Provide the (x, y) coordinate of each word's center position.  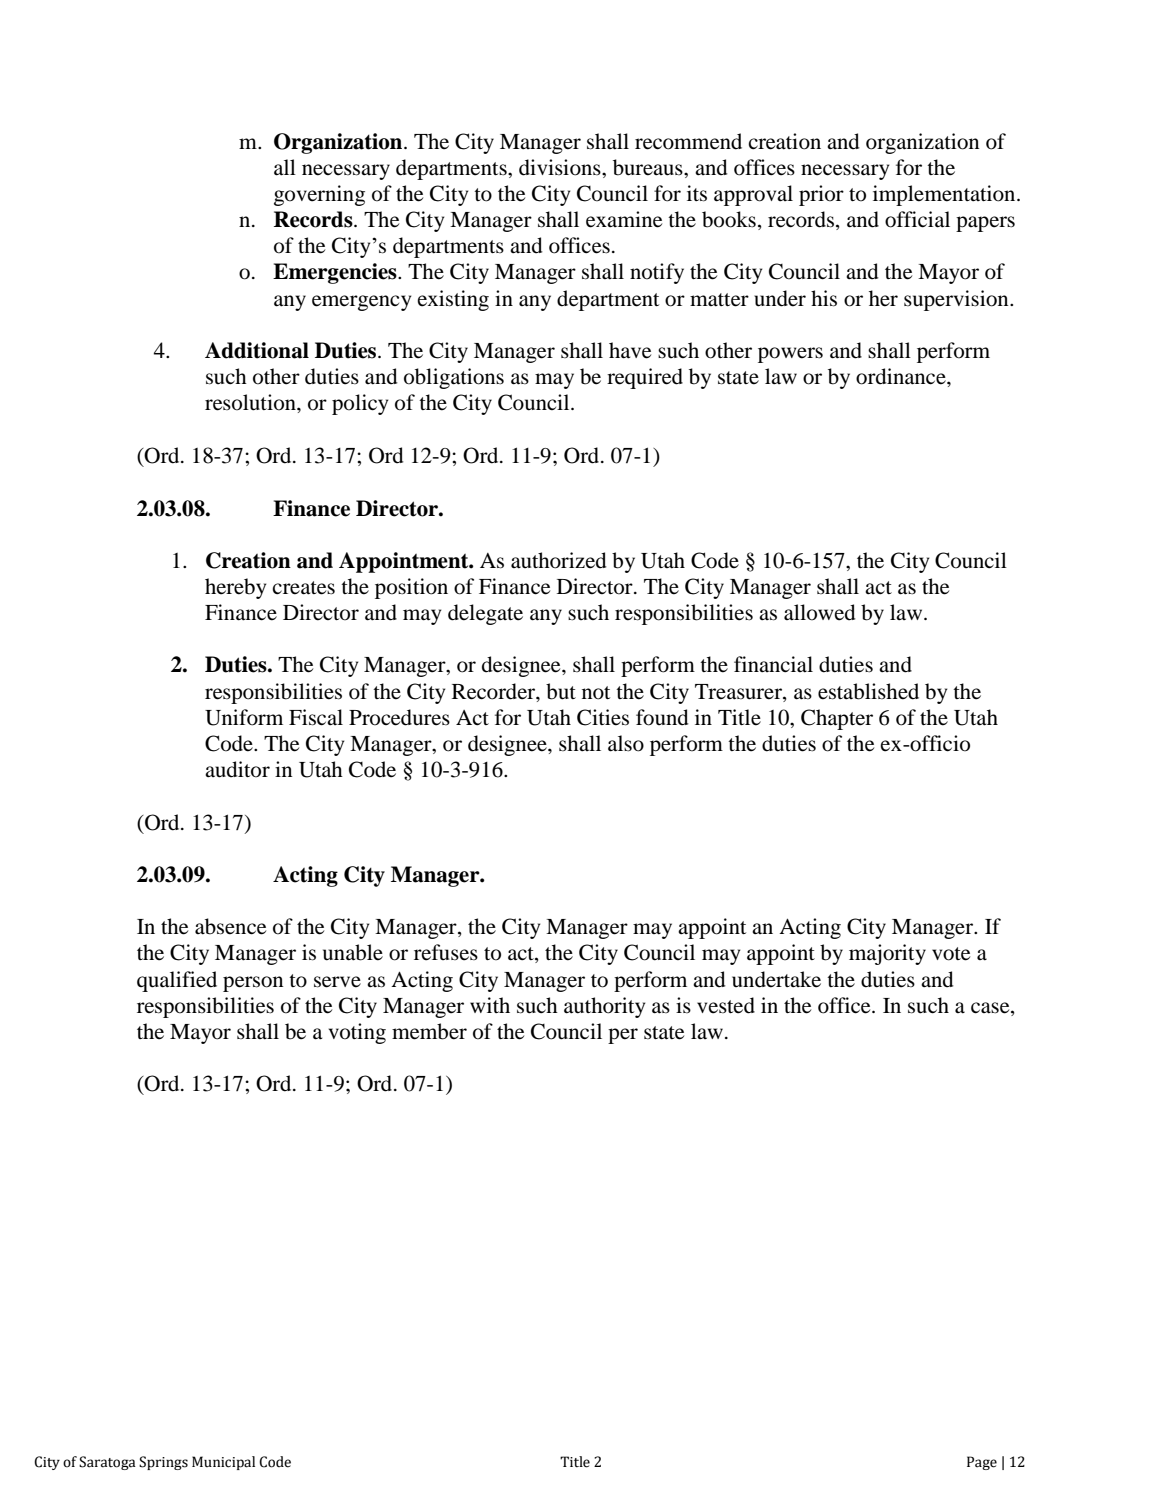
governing (319, 195)
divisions (561, 167)
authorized (559, 560)
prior (821, 195)
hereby (235, 588)
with (490, 1005)
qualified (177, 981)
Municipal (223, 1463)
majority (887, 954)
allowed (820, 612)
